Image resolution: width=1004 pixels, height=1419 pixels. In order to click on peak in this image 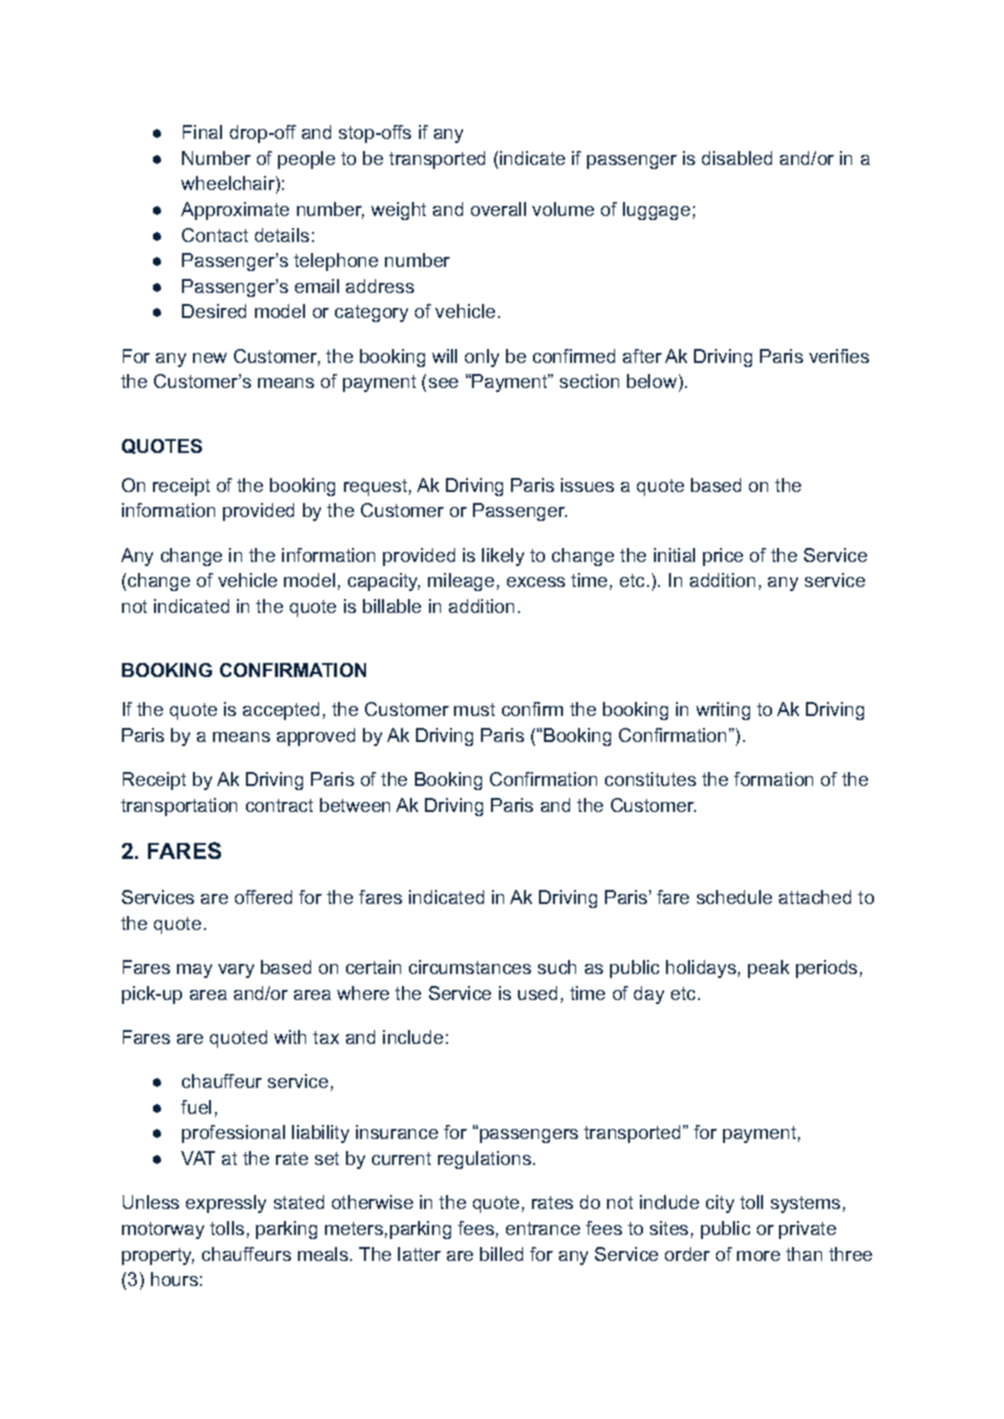, I will do `click(768, 969)`.
